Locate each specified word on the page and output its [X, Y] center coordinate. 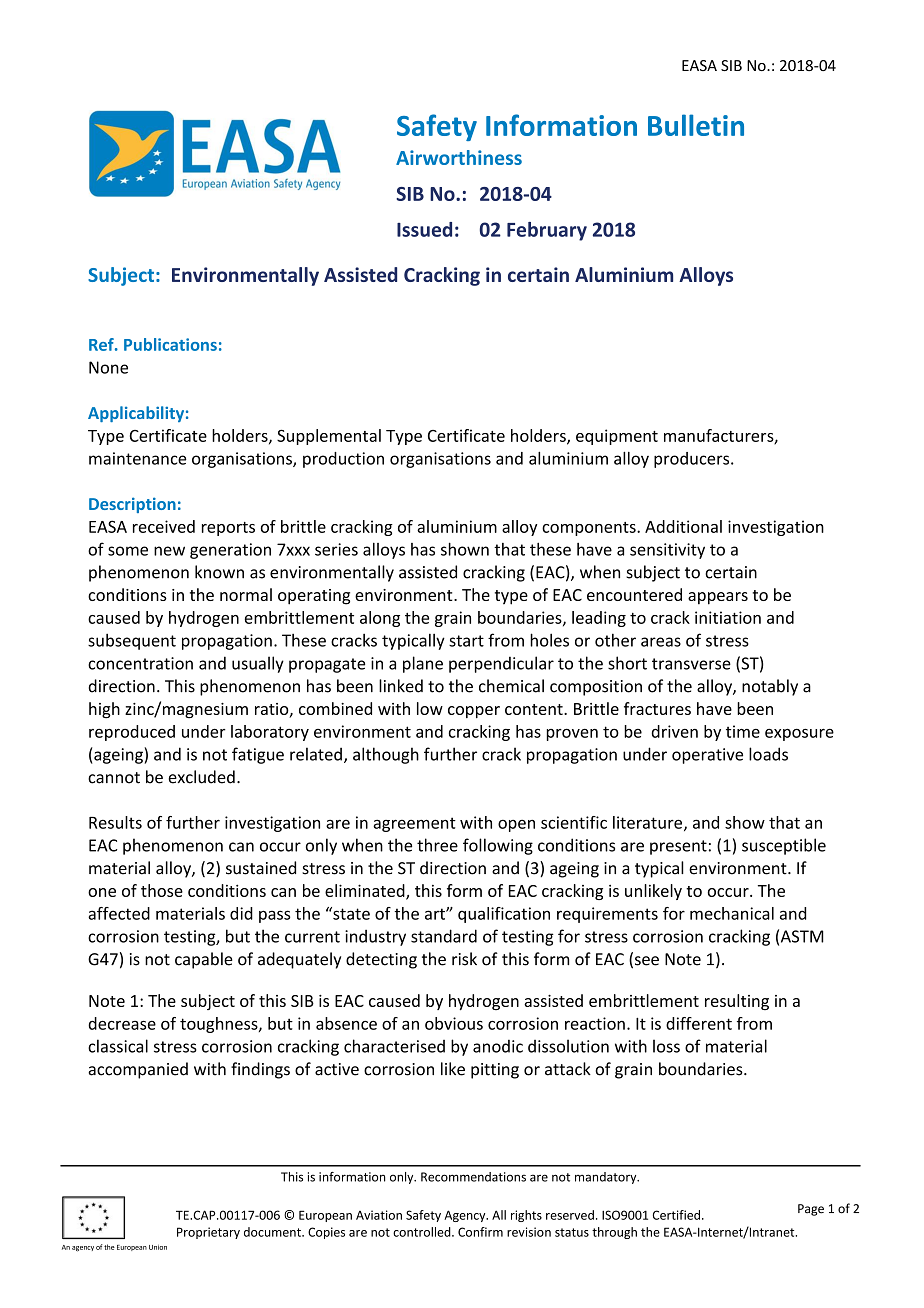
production [343, 460]
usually [258, 664]
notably [770, 687]
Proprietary [208, 1233]
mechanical [732, 913]
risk [464, 959]
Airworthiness [459, 157]
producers [693, 460]
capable [204, 960]
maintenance [138, 458]
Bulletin [696, 125]
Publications [170, 344]
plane [423, 664]
